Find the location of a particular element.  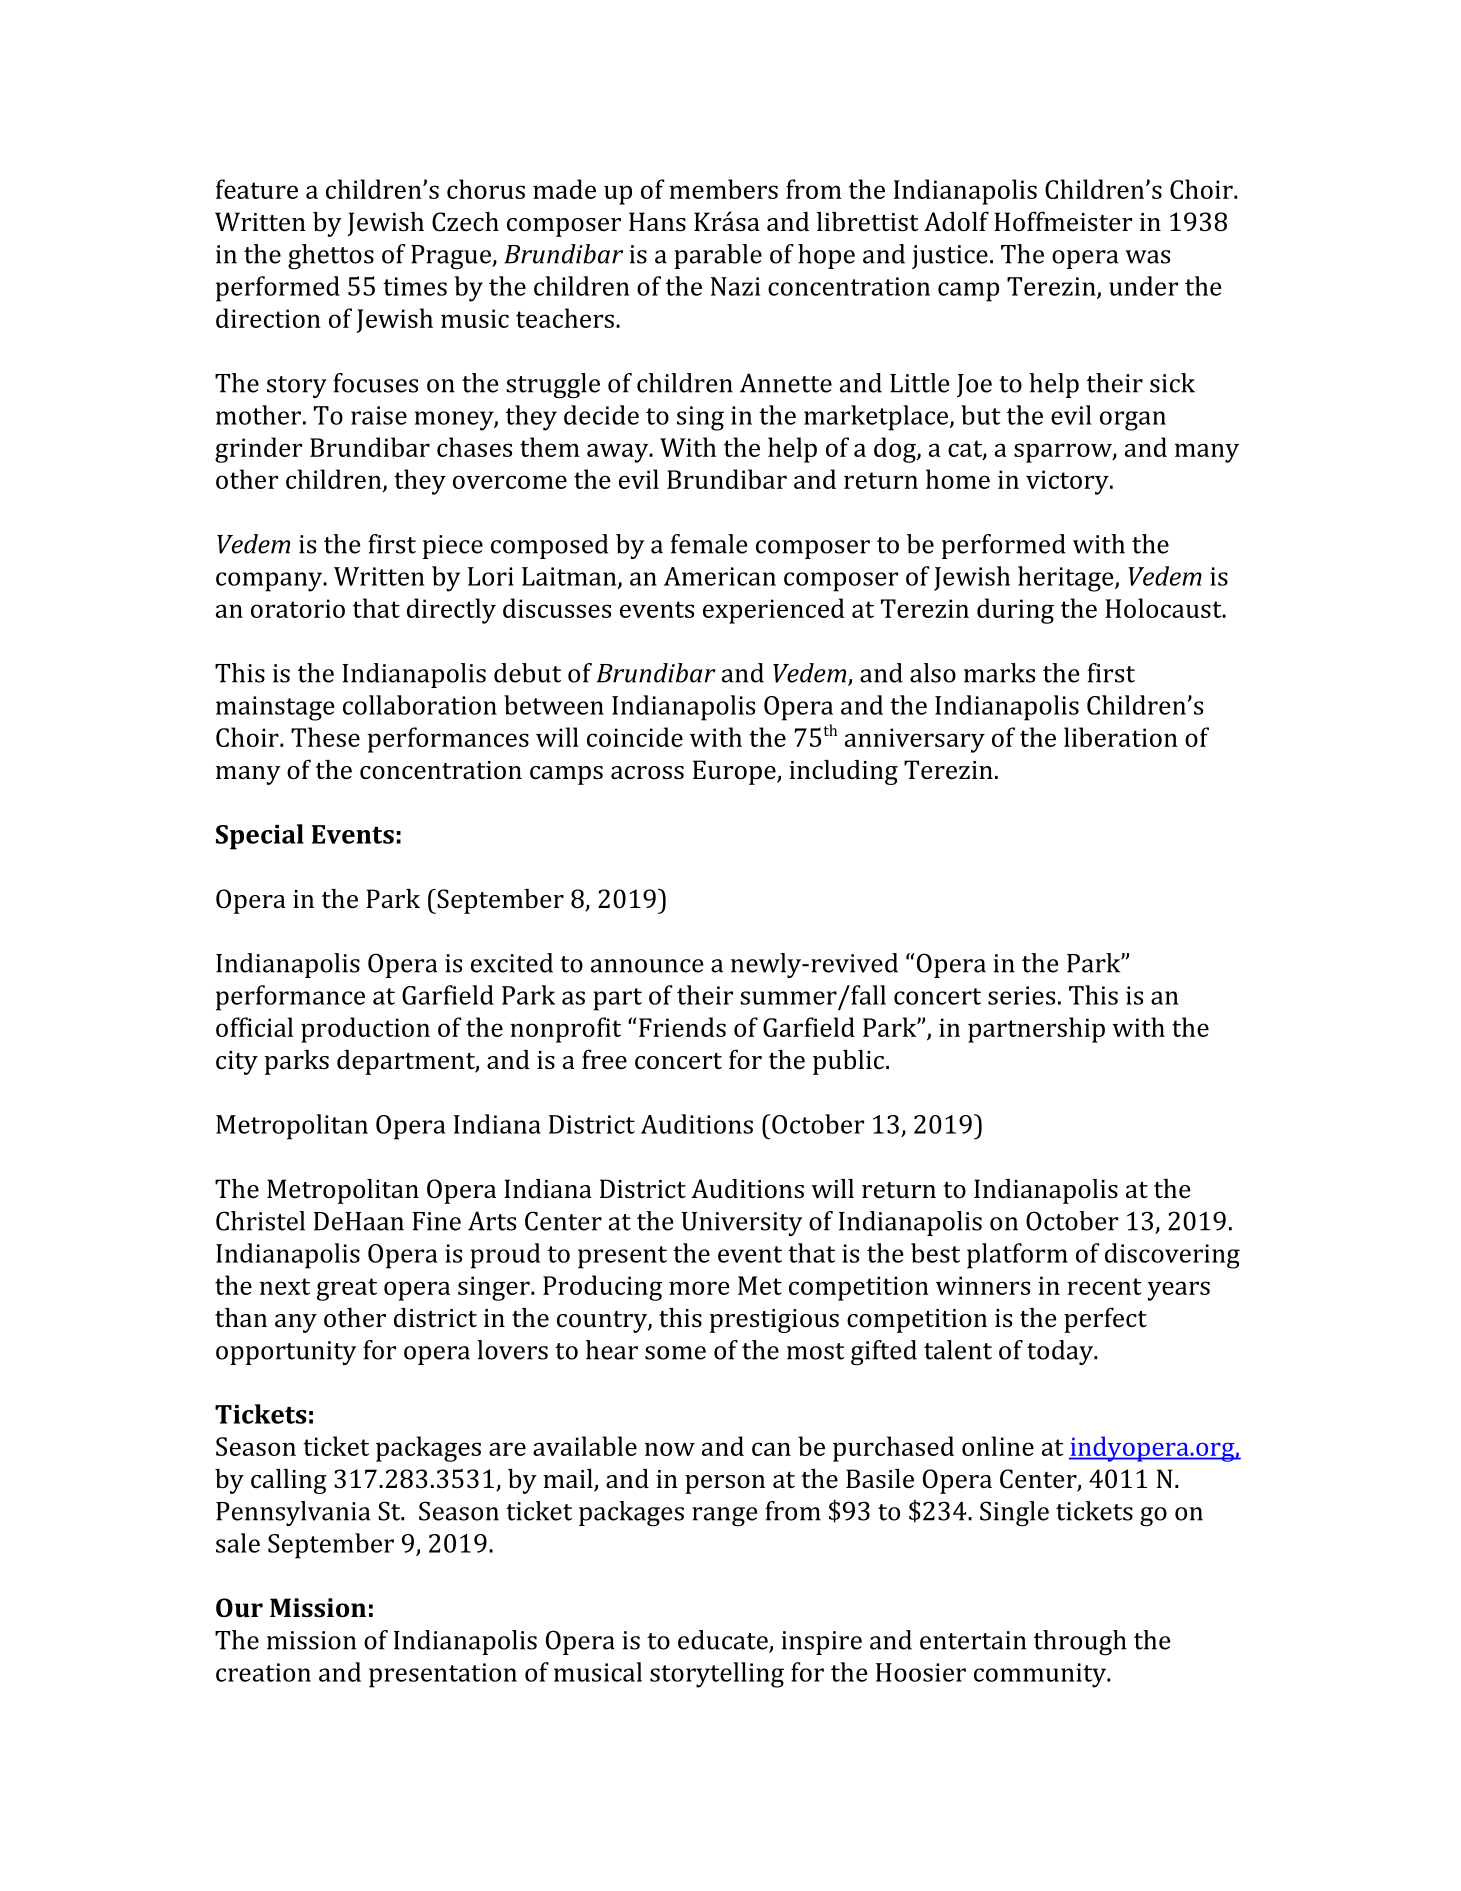

University is located at coordinates (742, 1224).
